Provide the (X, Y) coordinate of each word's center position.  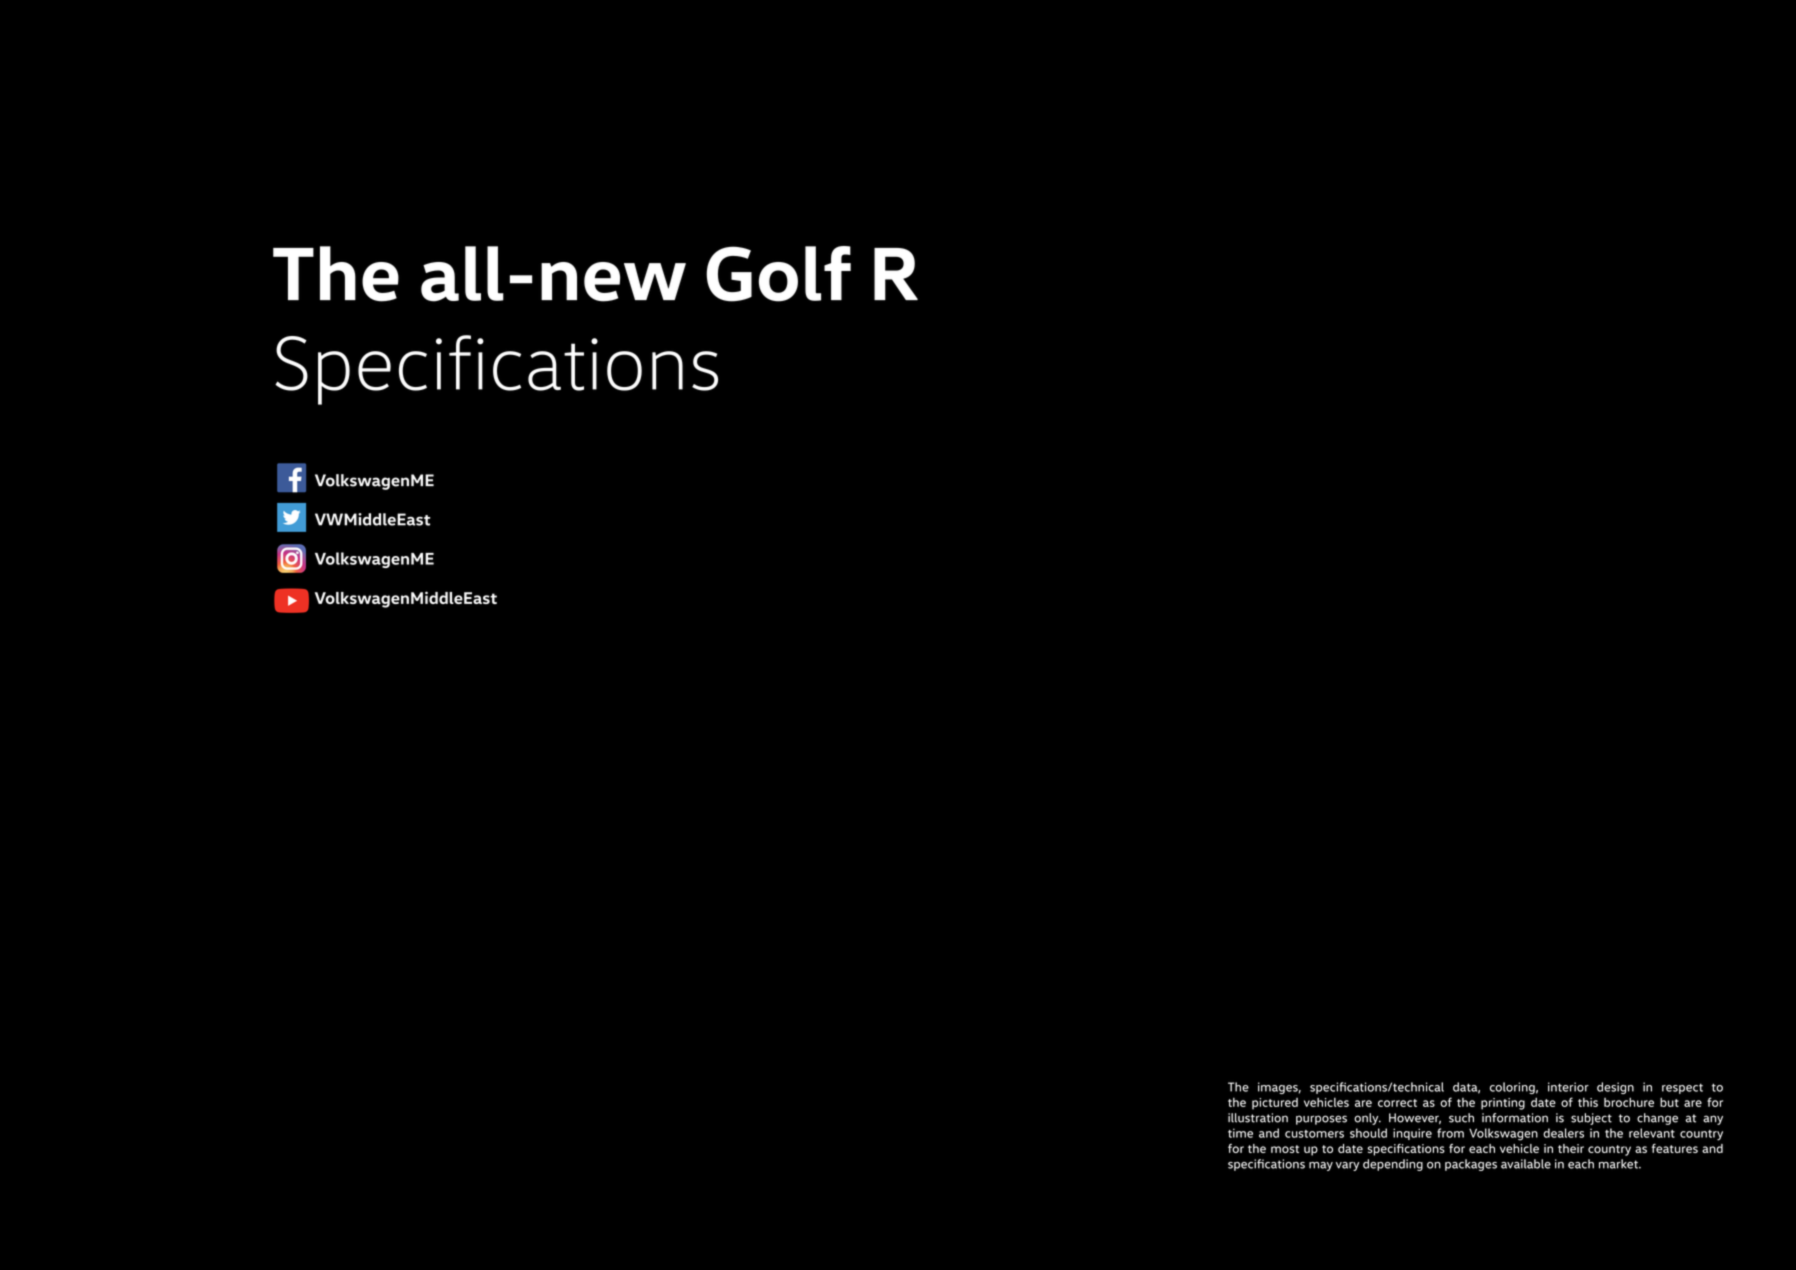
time (1240, 1133)
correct (1397, 1103)
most (1285, 1149)
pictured (1275, 1104)
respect (1682, 1088)
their (1571, 1148)
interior (1568, 1087)
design (1615, 1088)
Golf (778, 274)
